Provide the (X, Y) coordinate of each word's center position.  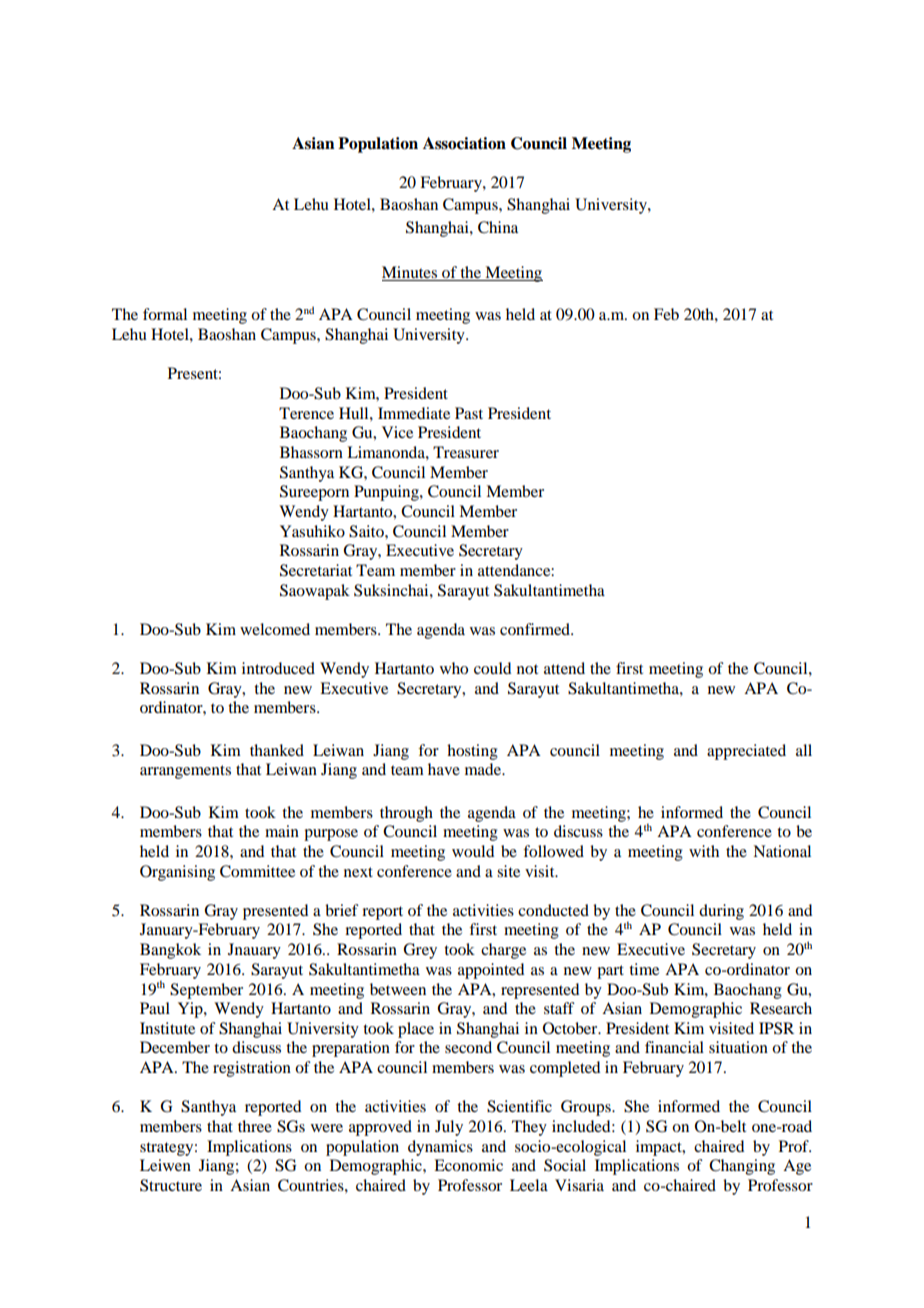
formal (165, 314)
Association (464, 143)
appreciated (746, 752)
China (498, 227)
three (255, 1126)
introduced (278, 668)
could (492, 668)
